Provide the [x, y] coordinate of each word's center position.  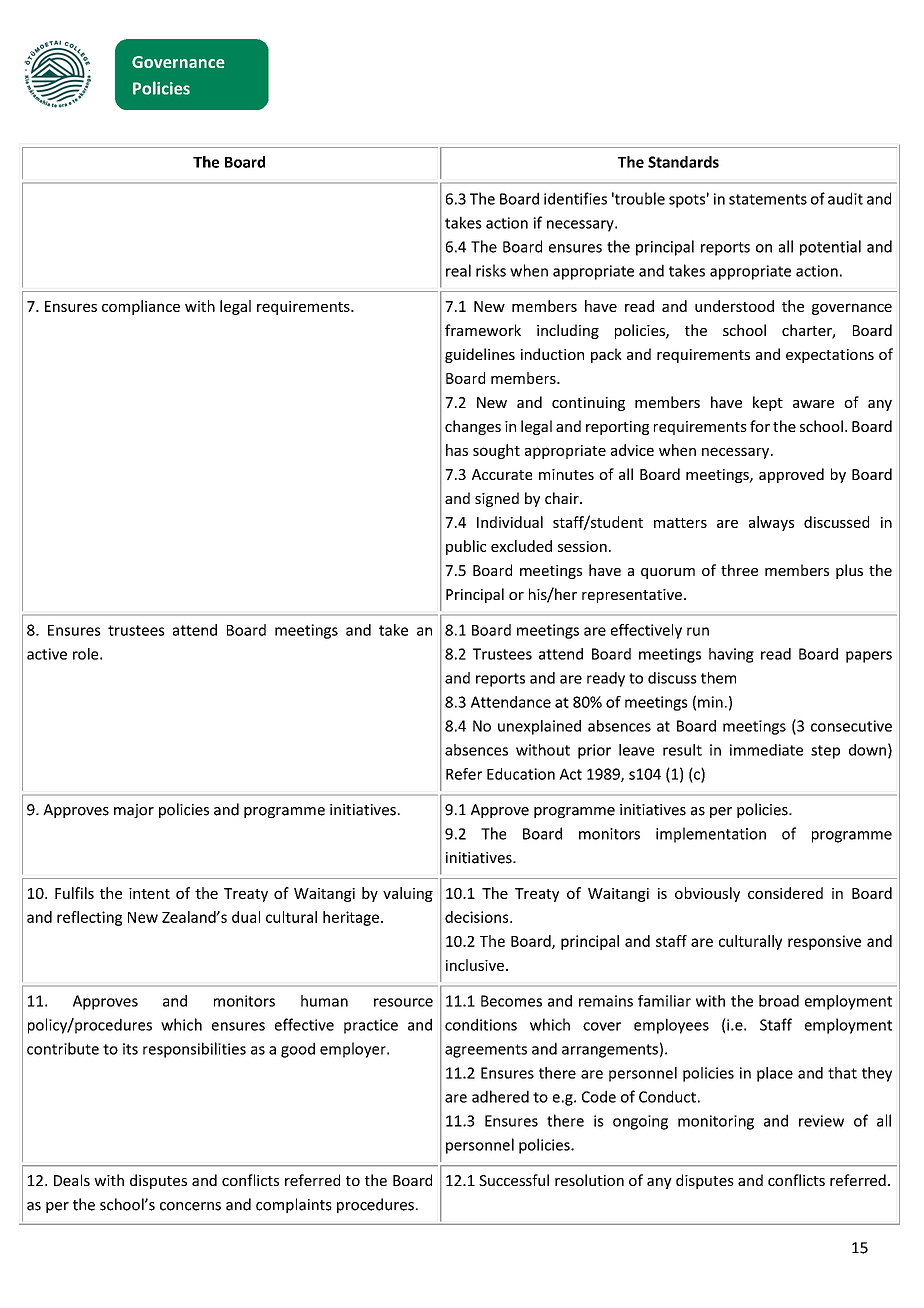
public [466, 547]
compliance [141, 307]
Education [521, 774]
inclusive [475, 965]
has [457, 450]
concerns [190, 1206]
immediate [766, 750]
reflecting [89, 918]
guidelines [480, 355]
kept [768, 403]
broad [779, 1001]
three [739, 570]
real [458, 270]
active [47, 654]
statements [768, 199]
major [134, 811]
